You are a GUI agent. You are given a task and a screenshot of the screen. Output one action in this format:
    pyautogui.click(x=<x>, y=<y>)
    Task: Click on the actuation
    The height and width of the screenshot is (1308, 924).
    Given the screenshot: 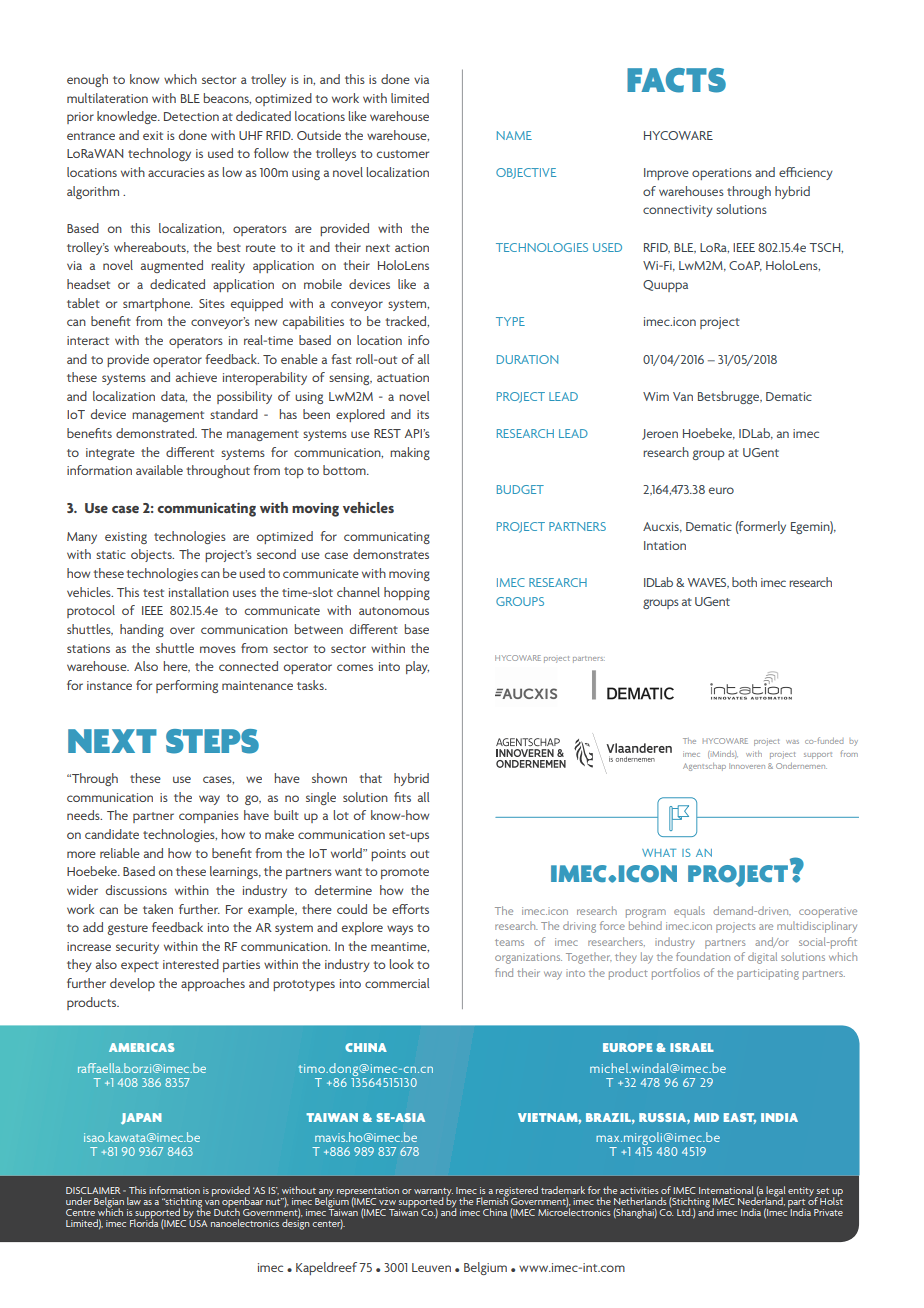 What is the action you would take?
    pyautogui.click(x=403, y=377)
